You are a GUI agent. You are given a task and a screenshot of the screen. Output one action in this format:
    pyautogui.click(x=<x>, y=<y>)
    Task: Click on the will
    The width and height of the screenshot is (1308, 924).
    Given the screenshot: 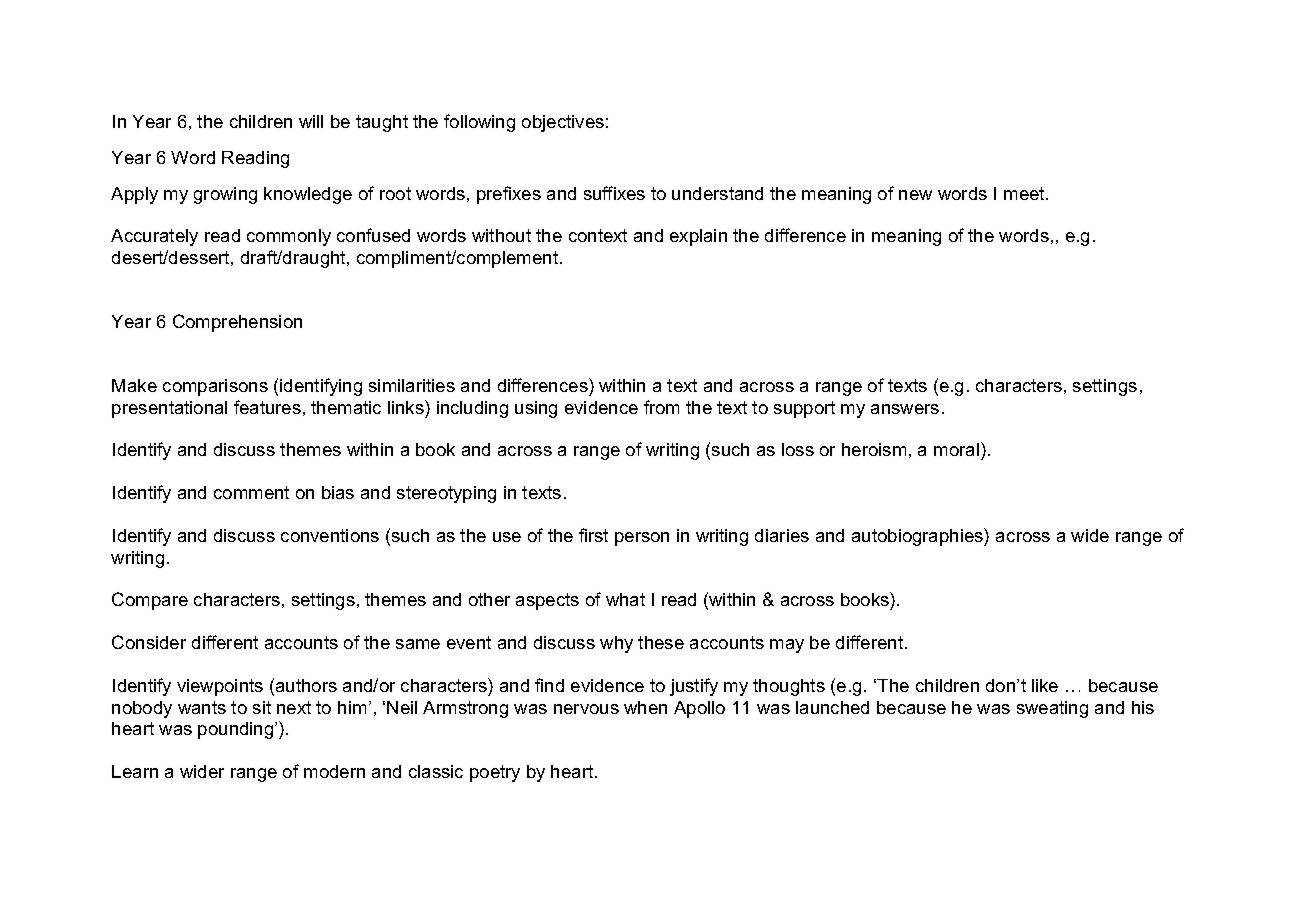 What is the action you would take?
    pyautogui.click(x=311, y=121)
